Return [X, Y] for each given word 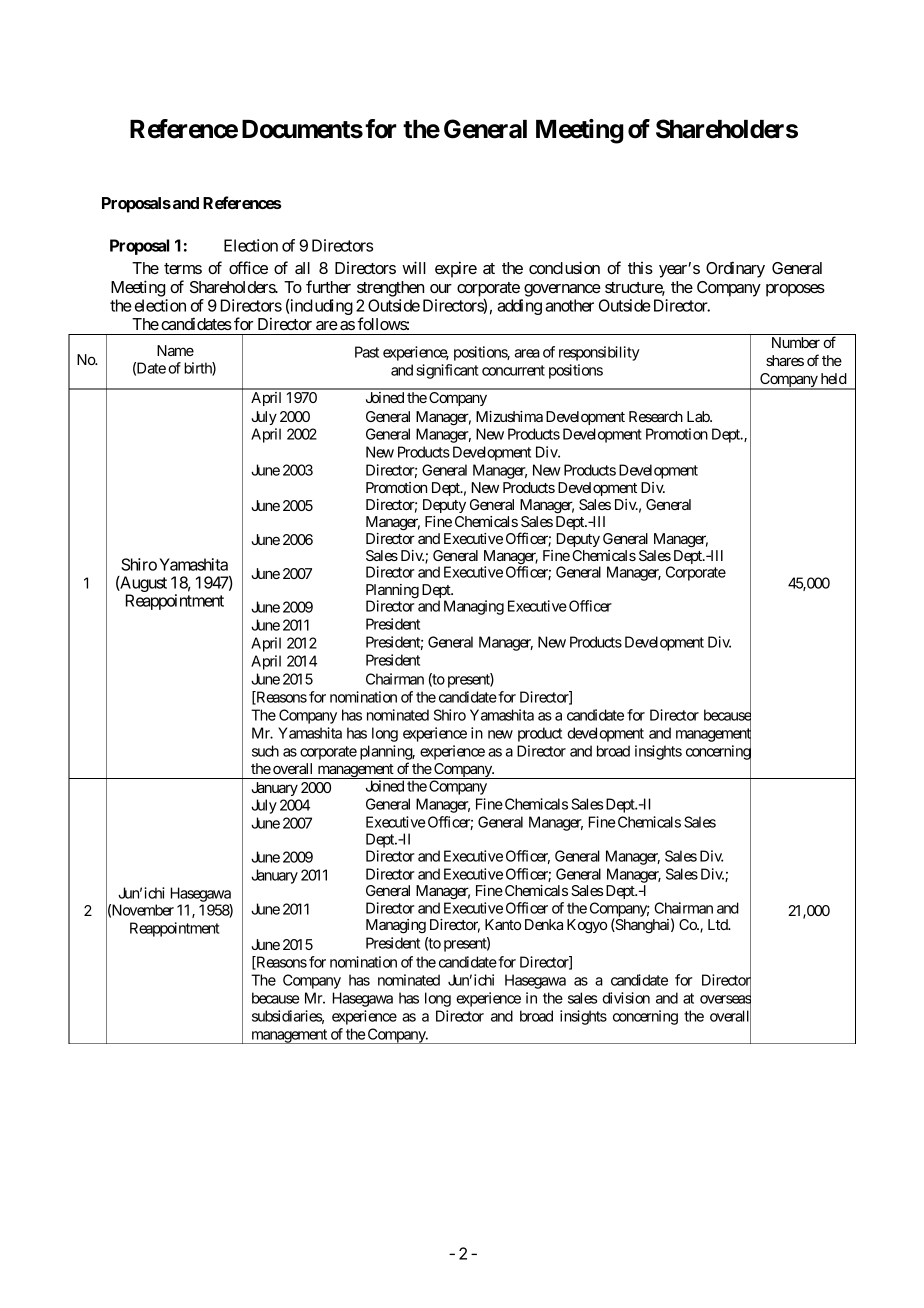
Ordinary [735, 269]
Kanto [503, 924]
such [265, 751]
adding [519, 307]
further [328, 286]
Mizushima [509, 416]
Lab [699, 416]
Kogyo [587, 926]
